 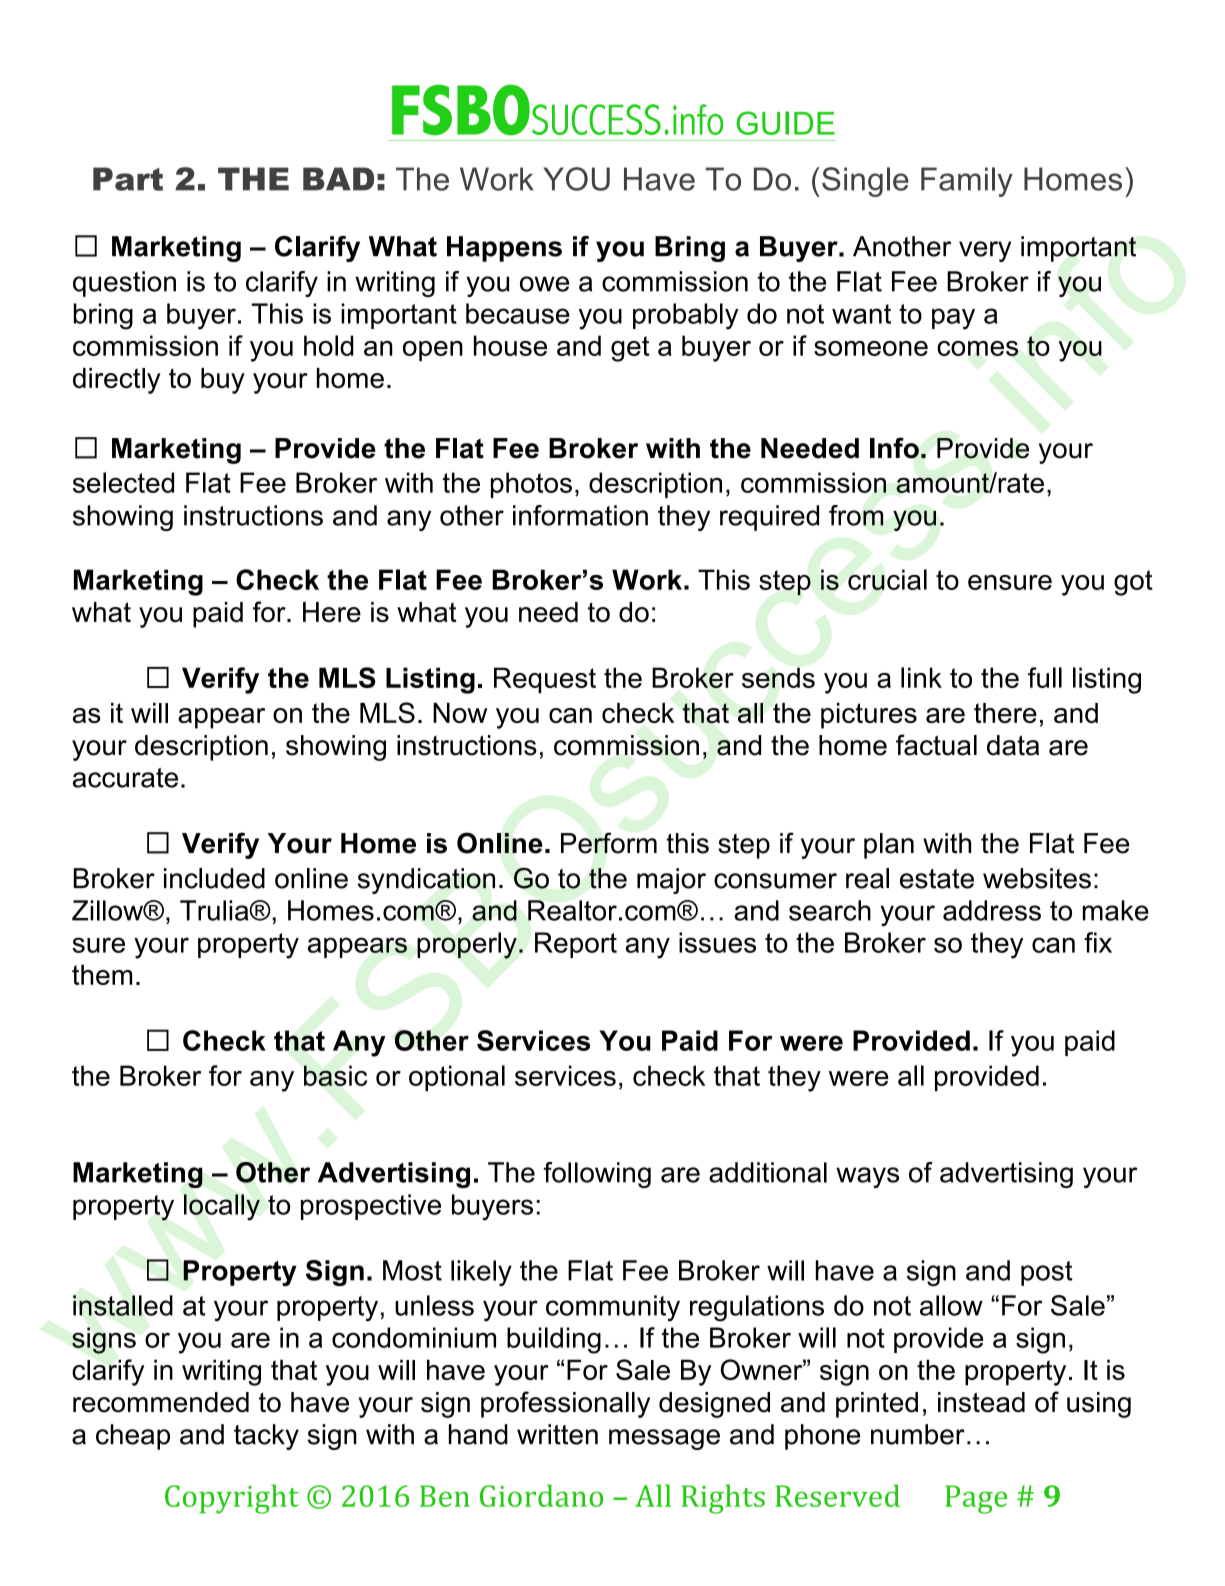 What do you see at coordinates (597, 1175) in the screenshot?
I see `following` at bounding box center [597, 1175].
